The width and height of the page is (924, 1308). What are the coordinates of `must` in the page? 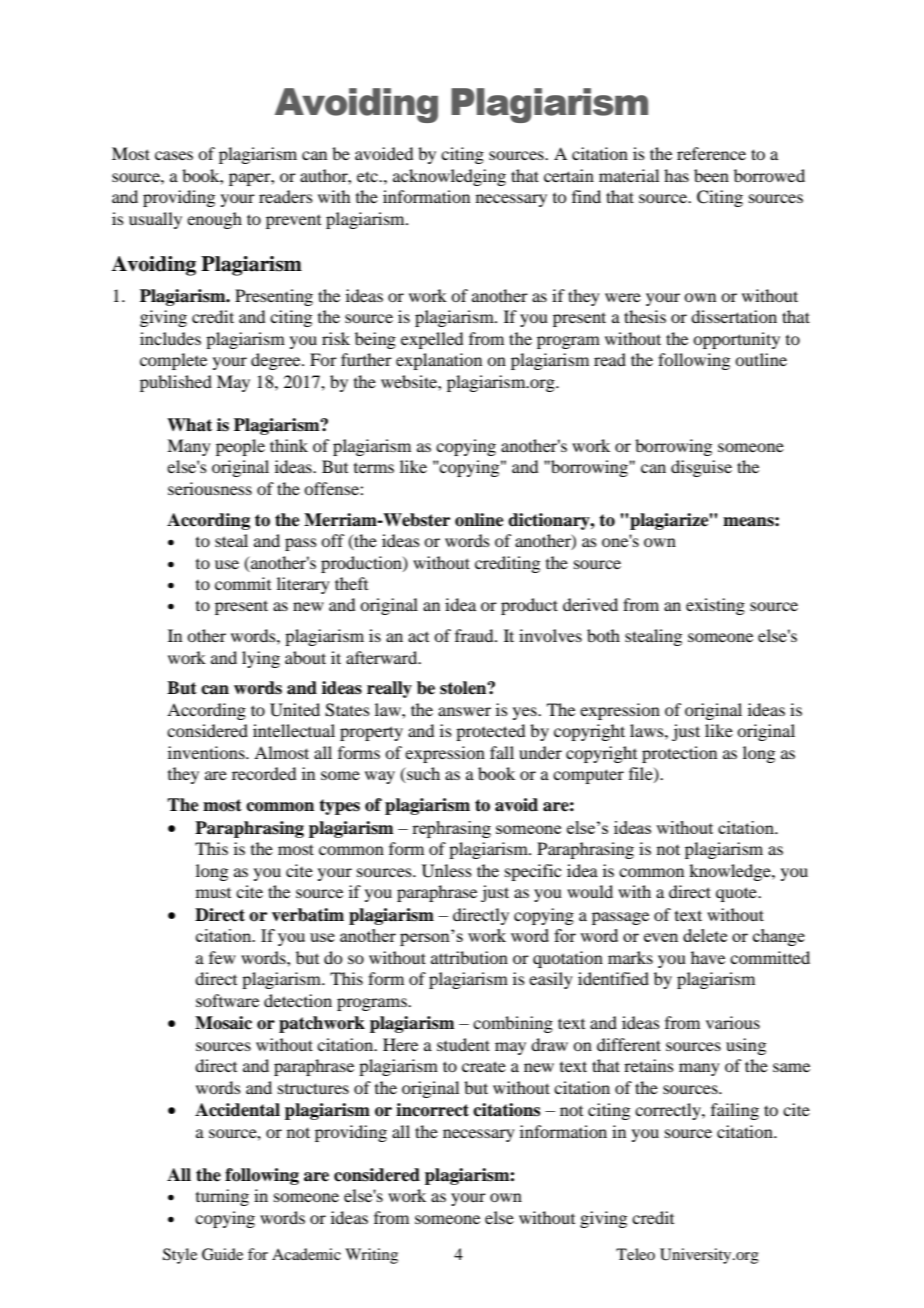 It's located at (213, 893).
